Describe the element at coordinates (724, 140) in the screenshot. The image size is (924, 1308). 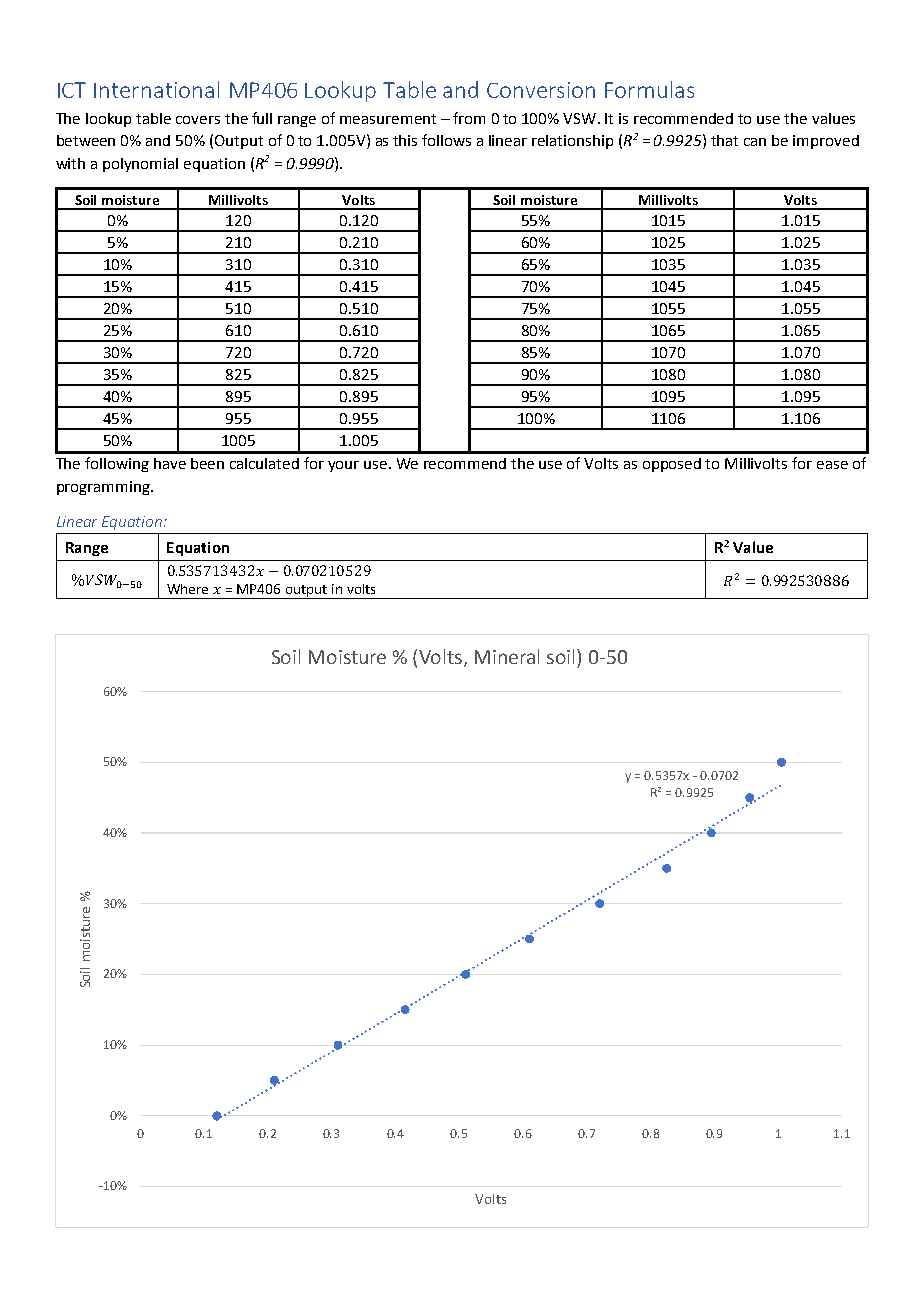
I see `that` at that location.
